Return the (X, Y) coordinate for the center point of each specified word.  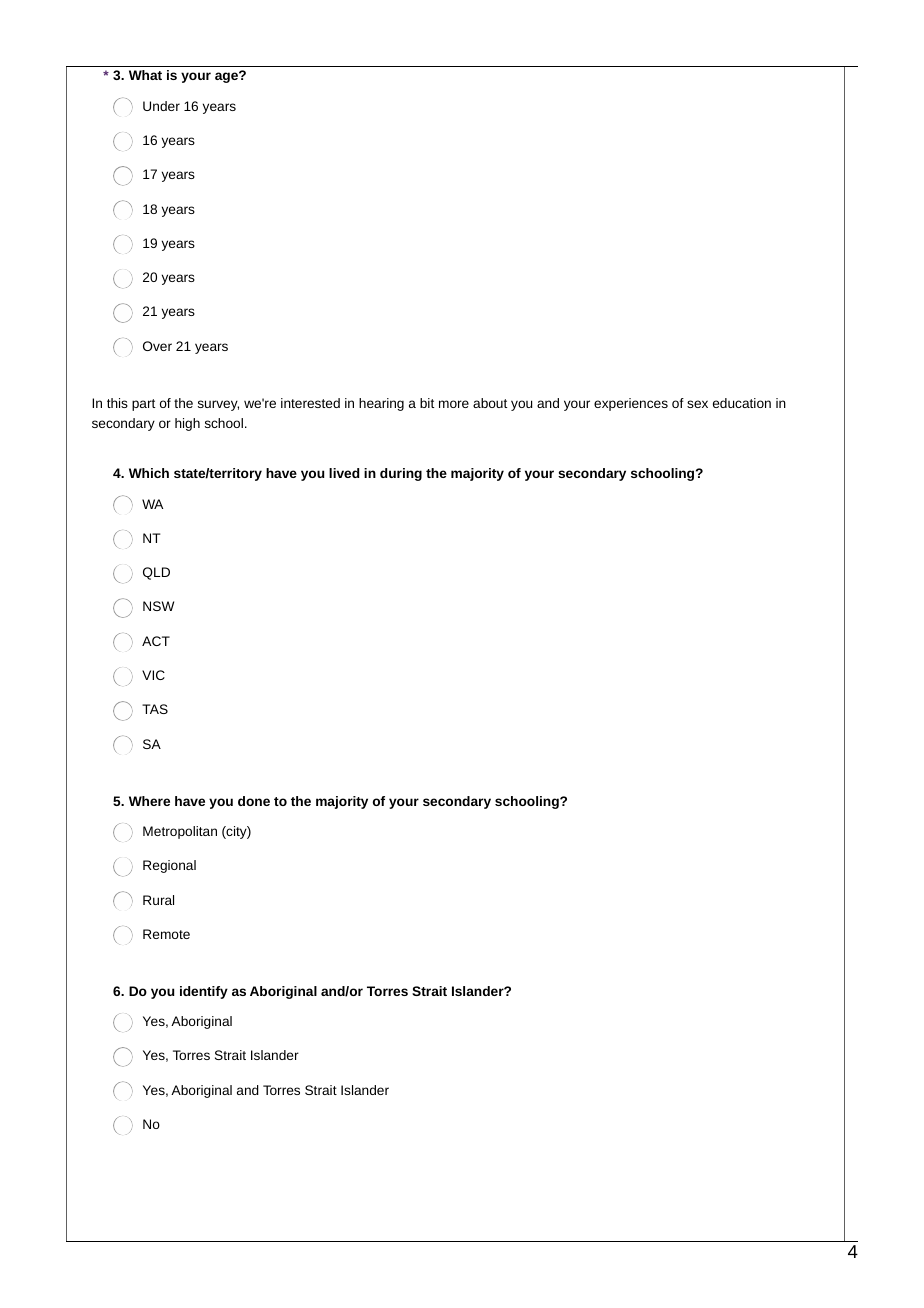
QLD (156, 573)
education (742, 403)
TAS (155, 709)
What (145, 75)
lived (344, 473)
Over (157, 346)
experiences (631, 404)
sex (697, 404)
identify (204, 992)
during (401, 474)
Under (161, 106)
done (254, 801)
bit (427, 403)
